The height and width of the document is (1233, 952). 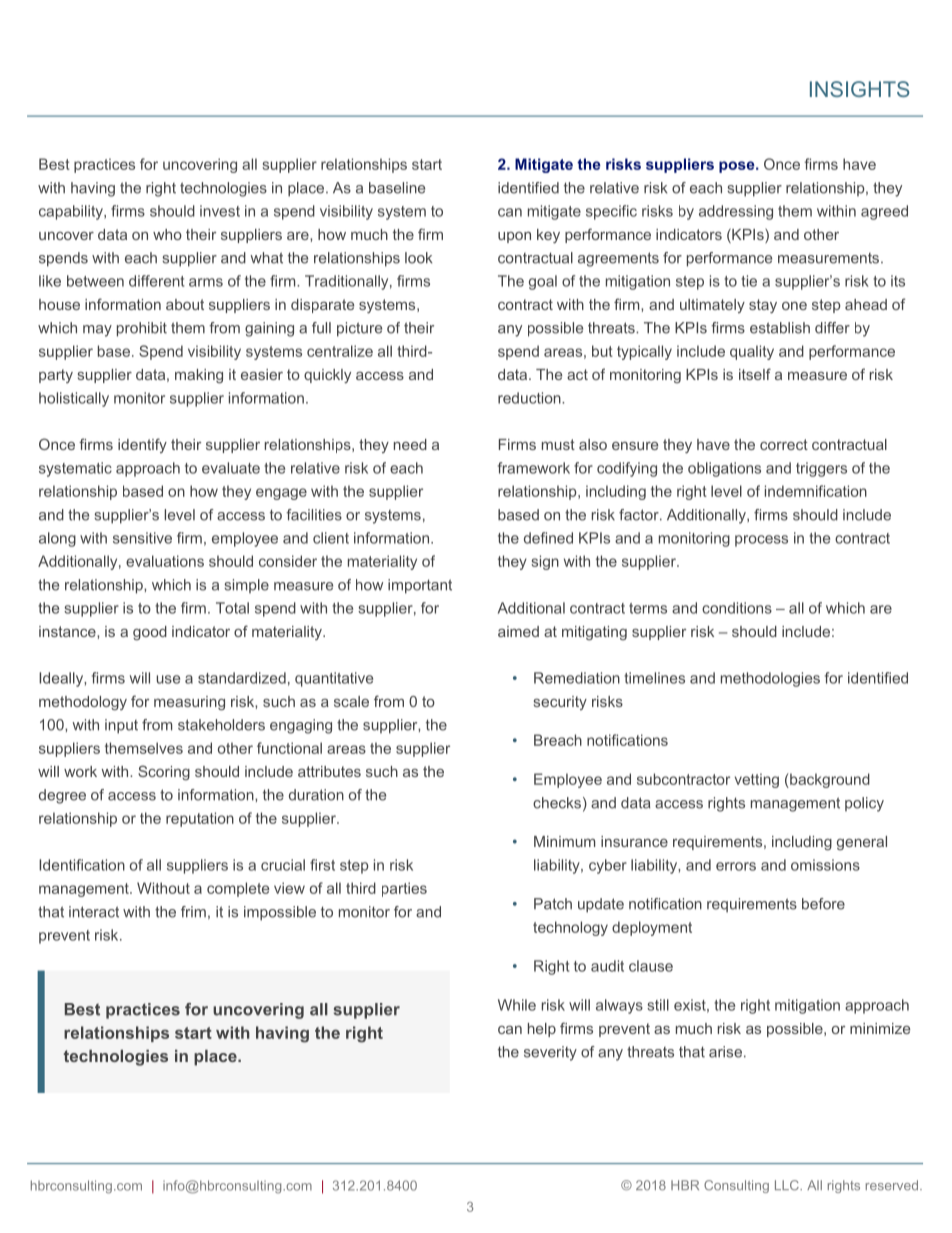 What do you see at coordinates (514, 237) in the document?
I see `upon` at bounding box center [514, 237].
